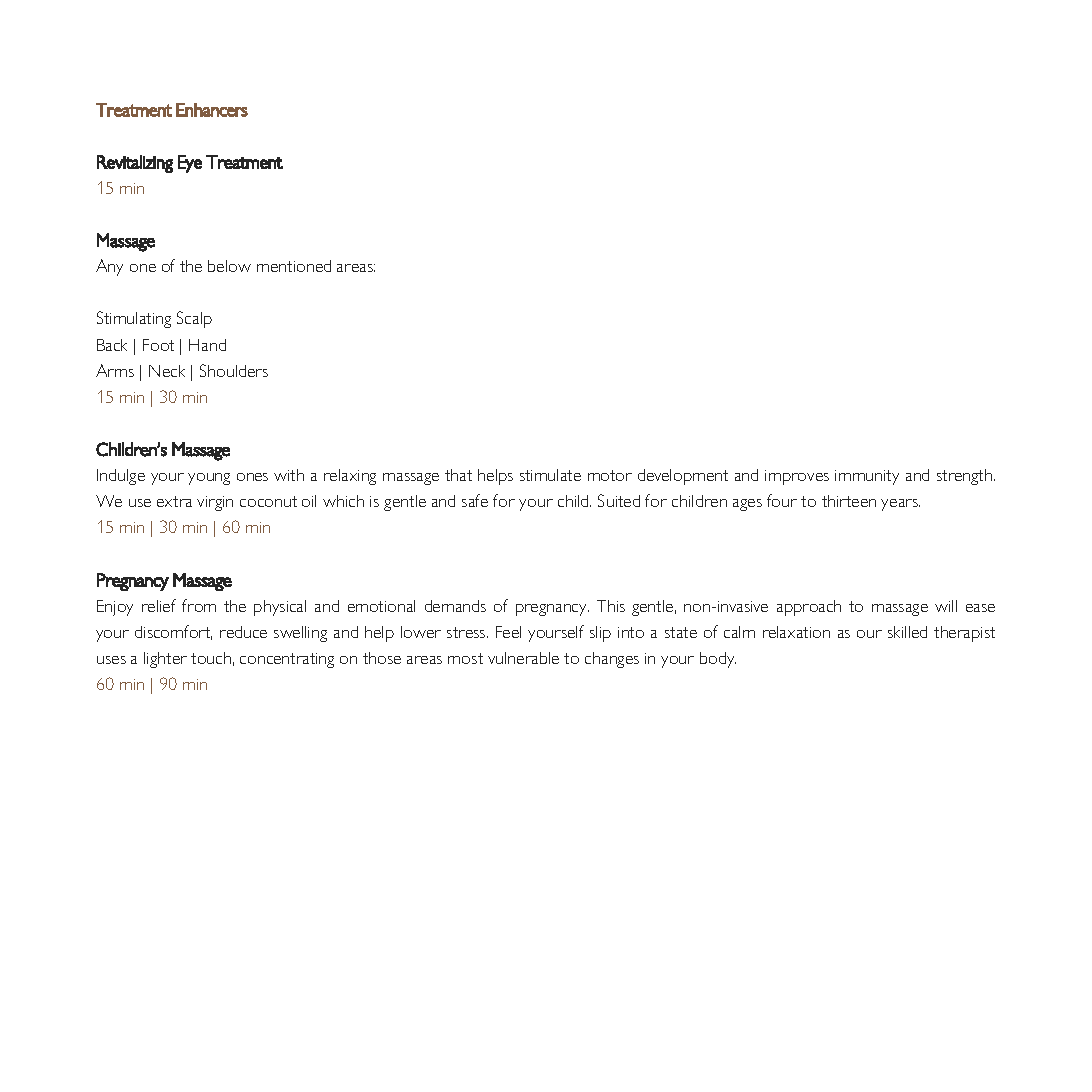 This page has width=1092, height=1092. Describe the element at coordinates (190, 164) in the page. I see `Eye` at that location.
